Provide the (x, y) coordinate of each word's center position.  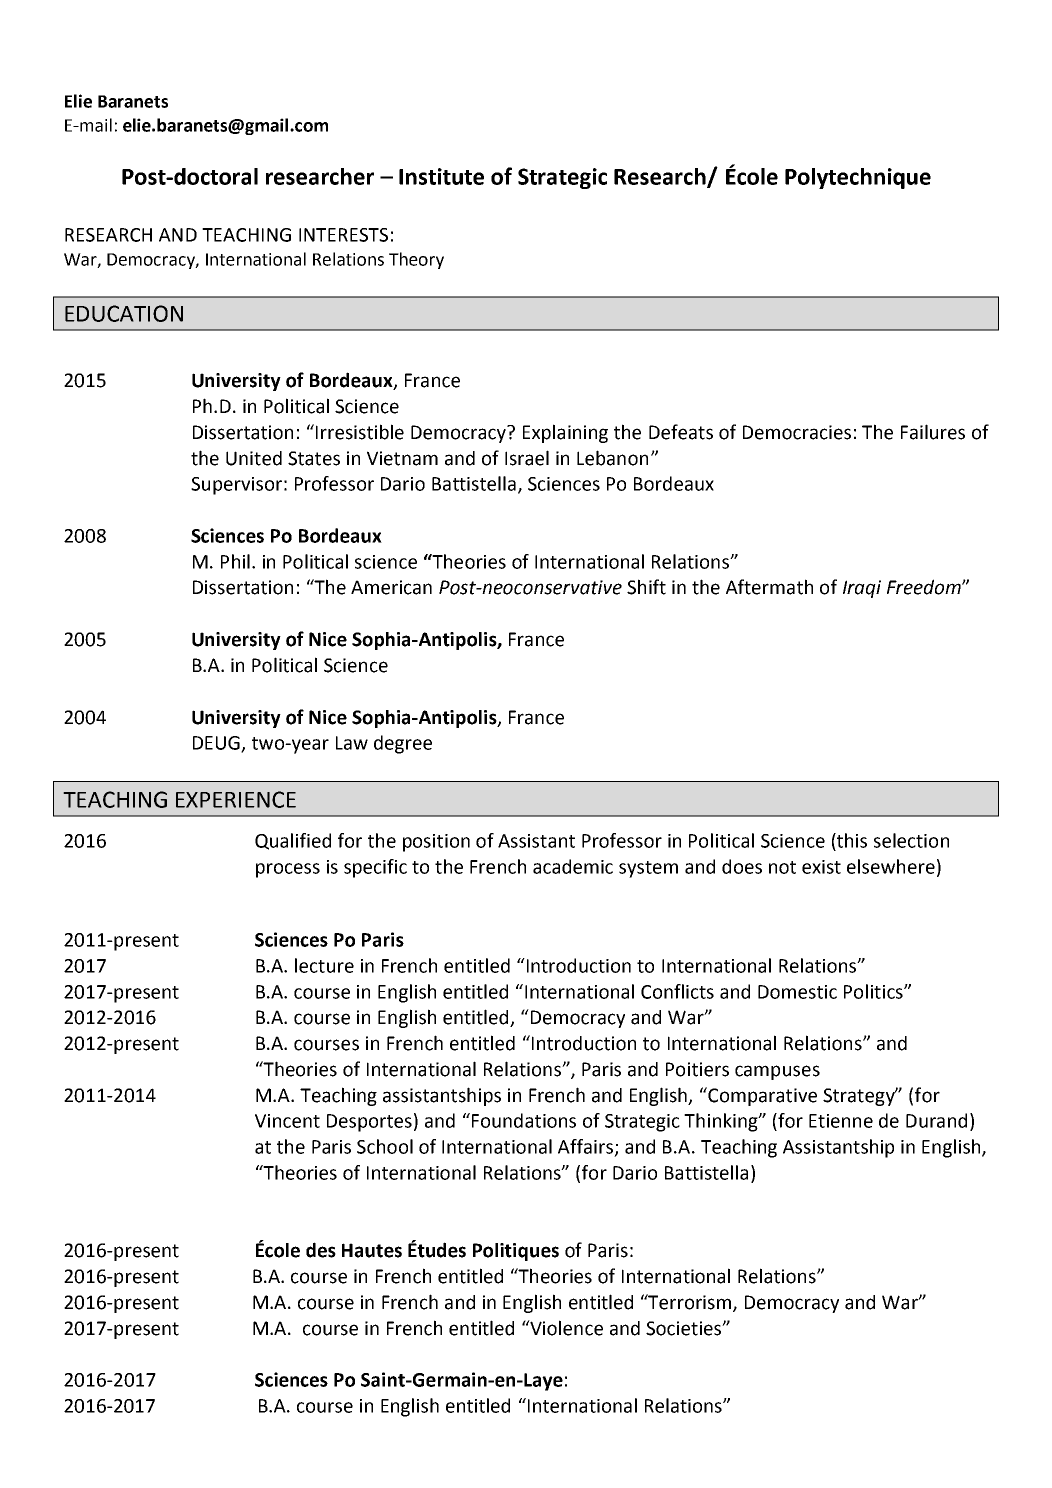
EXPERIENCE (236, 799)
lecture (324, 965)
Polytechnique (858, 178)
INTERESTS (343, 235)
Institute (441, 176)
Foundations (522, 1120)
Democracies (797, 432)
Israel (527, 458)
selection (911, 840)
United (254, 458)
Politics (874, 991)
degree (403, 744)
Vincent (287, 1121)
